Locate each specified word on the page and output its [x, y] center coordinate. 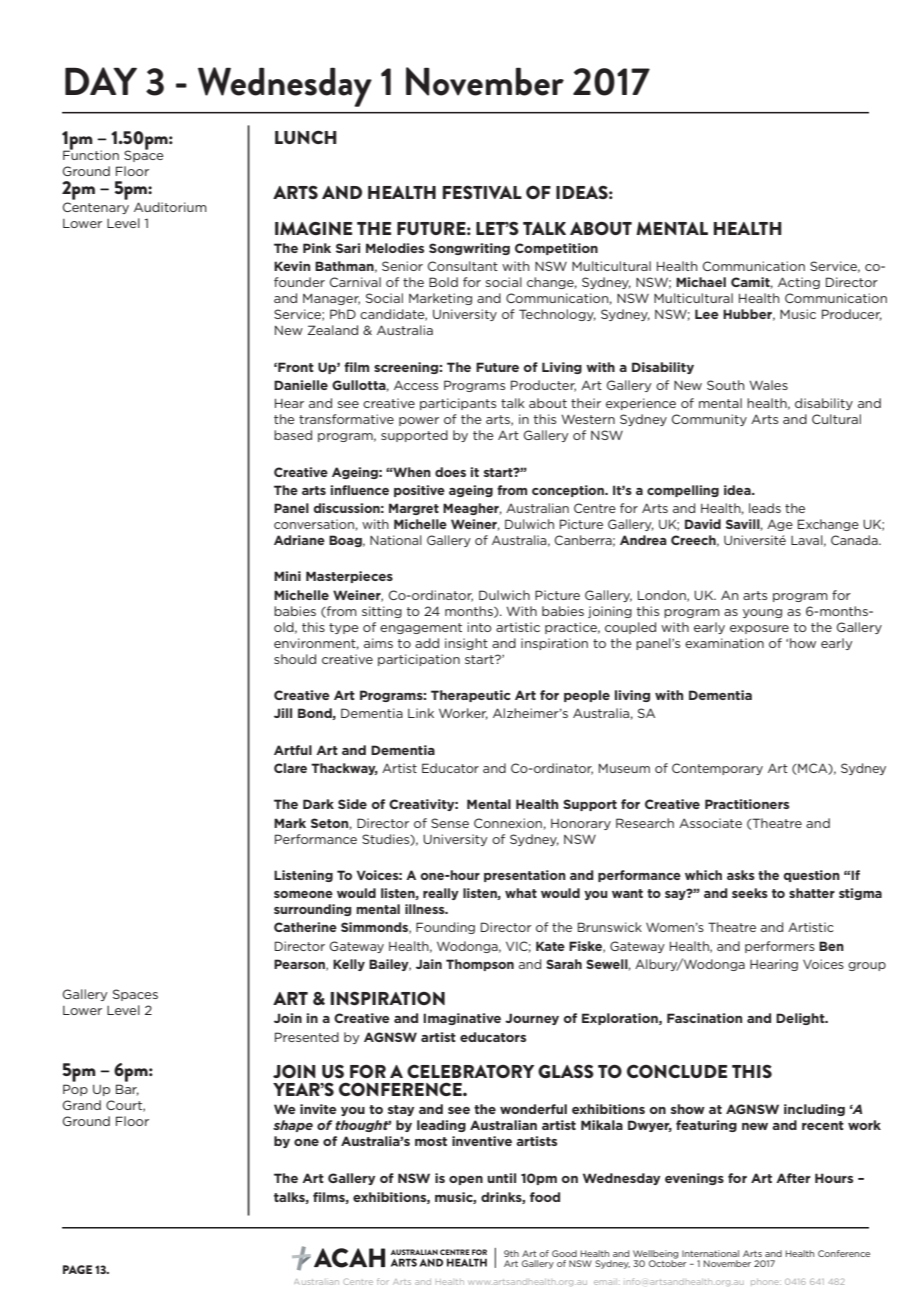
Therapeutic [471, 696]
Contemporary [717, 769]
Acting [799, 283]
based [293, 435]
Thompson [480, 965]
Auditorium [170, 207]
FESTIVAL [482, 192]
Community [709, 420]
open [466, 1180]
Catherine [305, 927]
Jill [283, 713]
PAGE [77, 1269]
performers [780, 947]
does [450, 472]
